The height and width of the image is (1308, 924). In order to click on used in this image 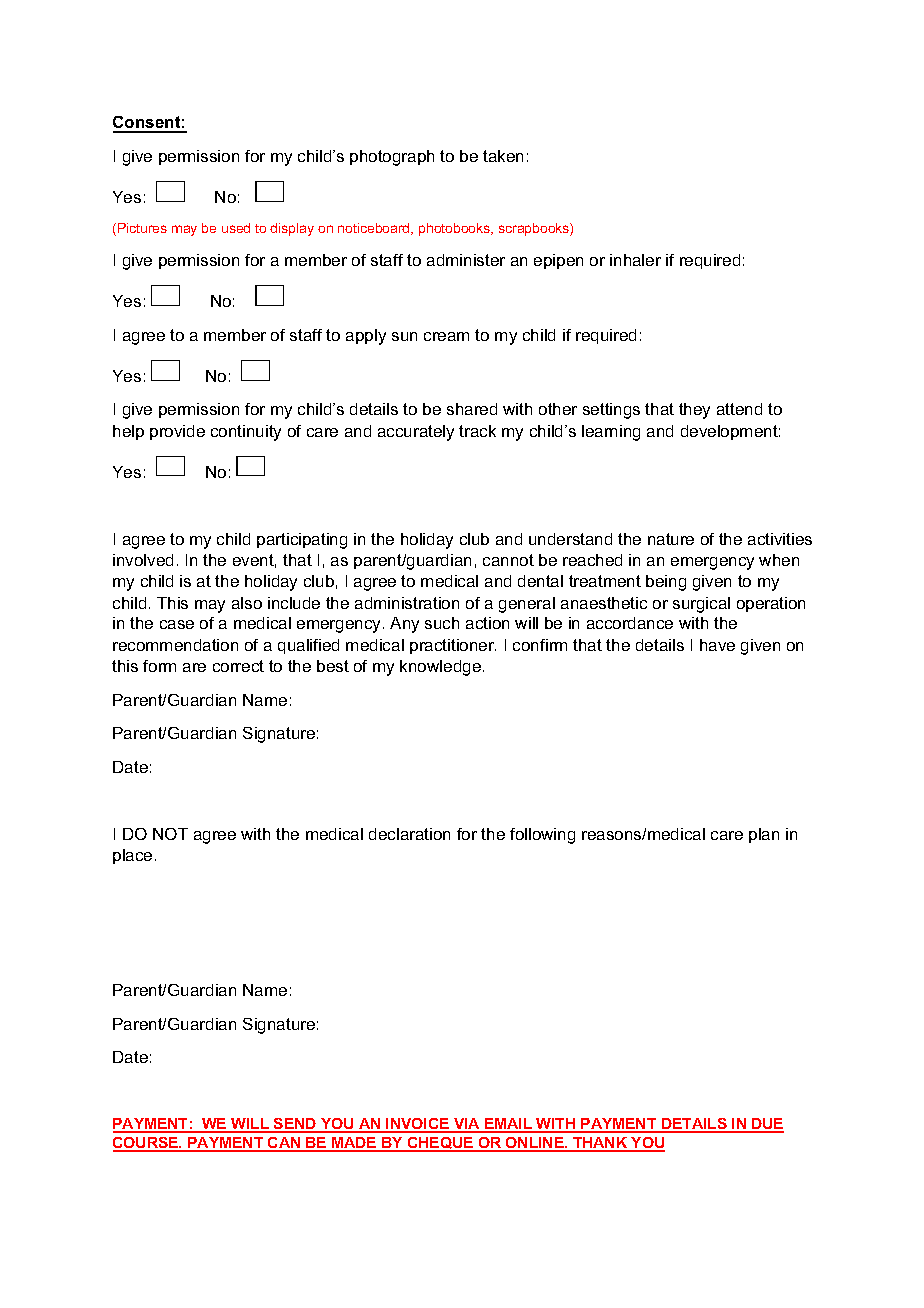, I will do `click(236, 228)`.
